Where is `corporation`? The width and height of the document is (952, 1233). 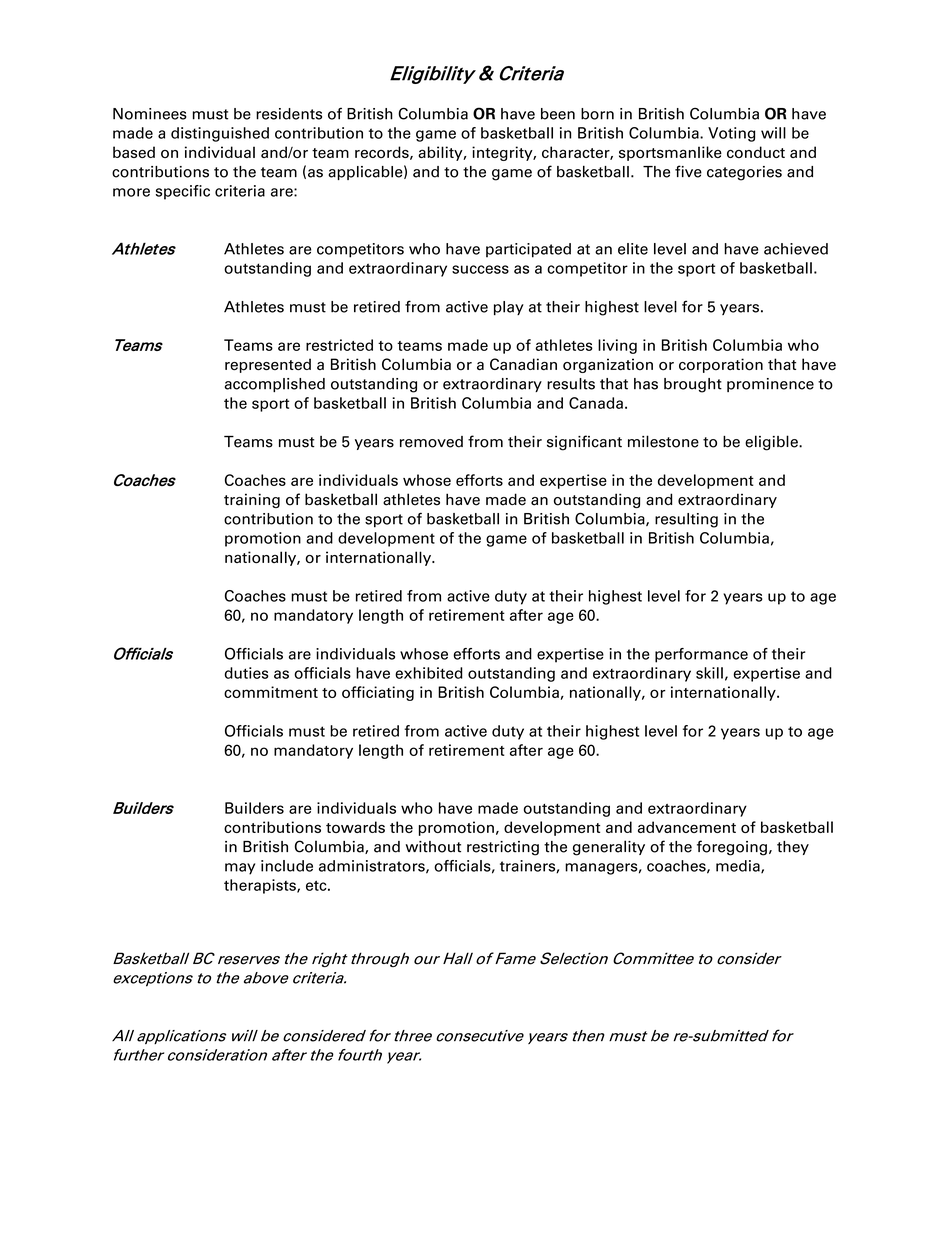 corporation is located at coordinates (721, 365).
